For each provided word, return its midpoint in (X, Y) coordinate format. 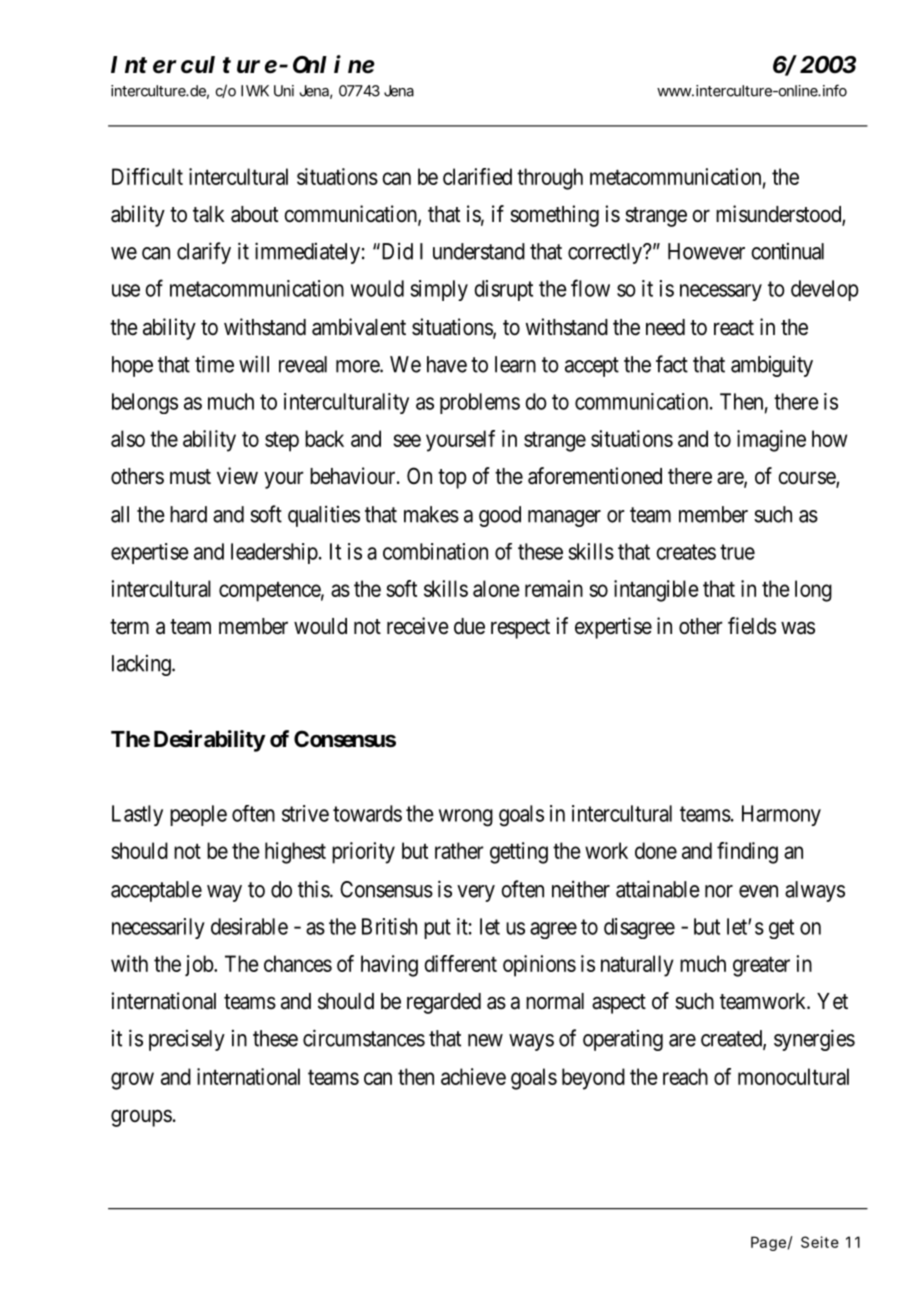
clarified (477, 176)
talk (208, 214)
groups (141, 1118)
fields (752, 626)
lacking (142, 665)
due (469, 626)
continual (787, 251)
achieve (473, 1076)
